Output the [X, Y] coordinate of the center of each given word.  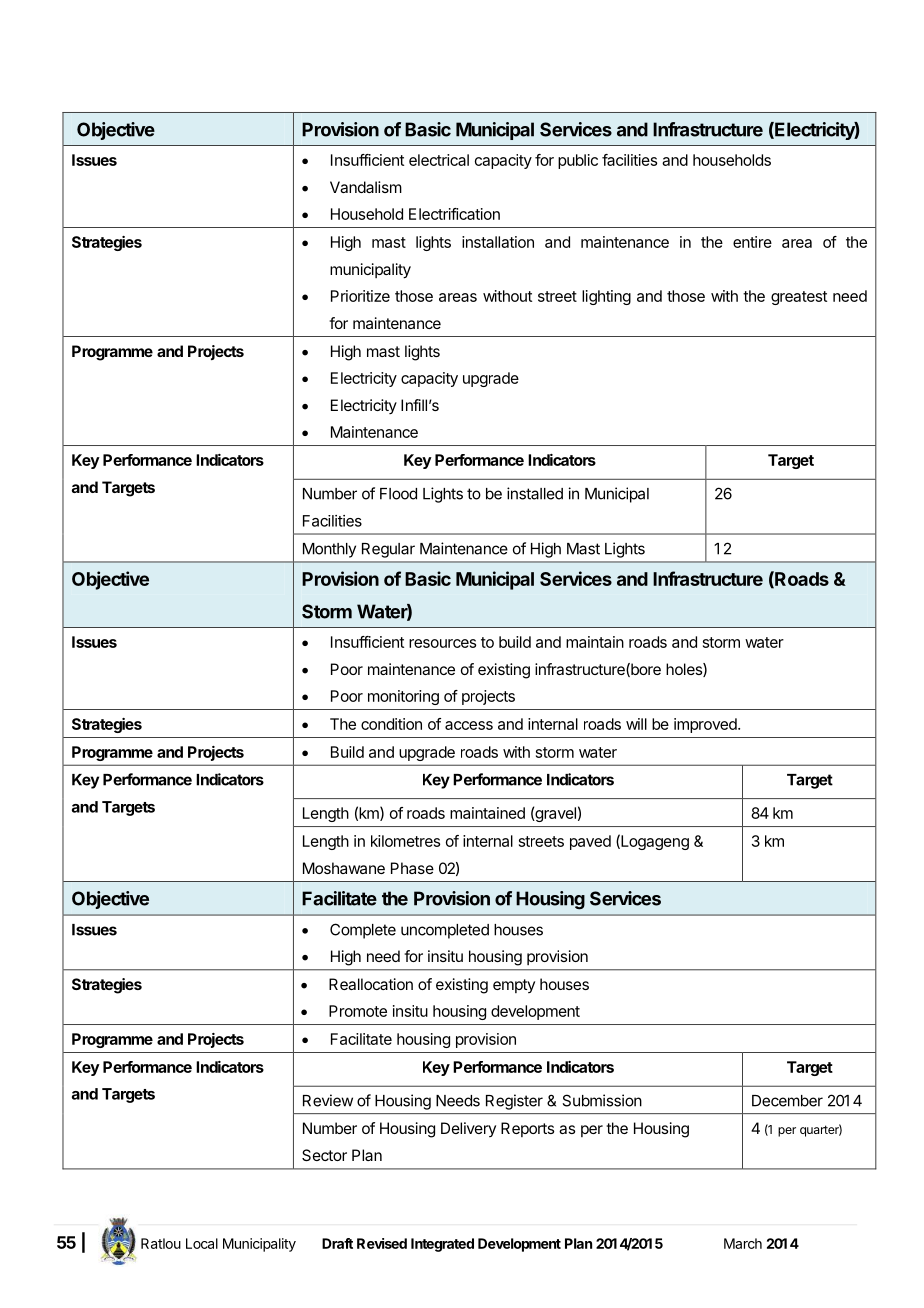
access [469, 725]
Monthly [329, 550]
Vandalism [366, 187]
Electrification [454, 214]
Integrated [442, 1245]
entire [752, 242]
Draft [337, 1243]
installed [535, 493]
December [787, 1101]
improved [706, 725]
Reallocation [371, 984]
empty [514, 986]
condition [391, 724]
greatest [799, 298]
